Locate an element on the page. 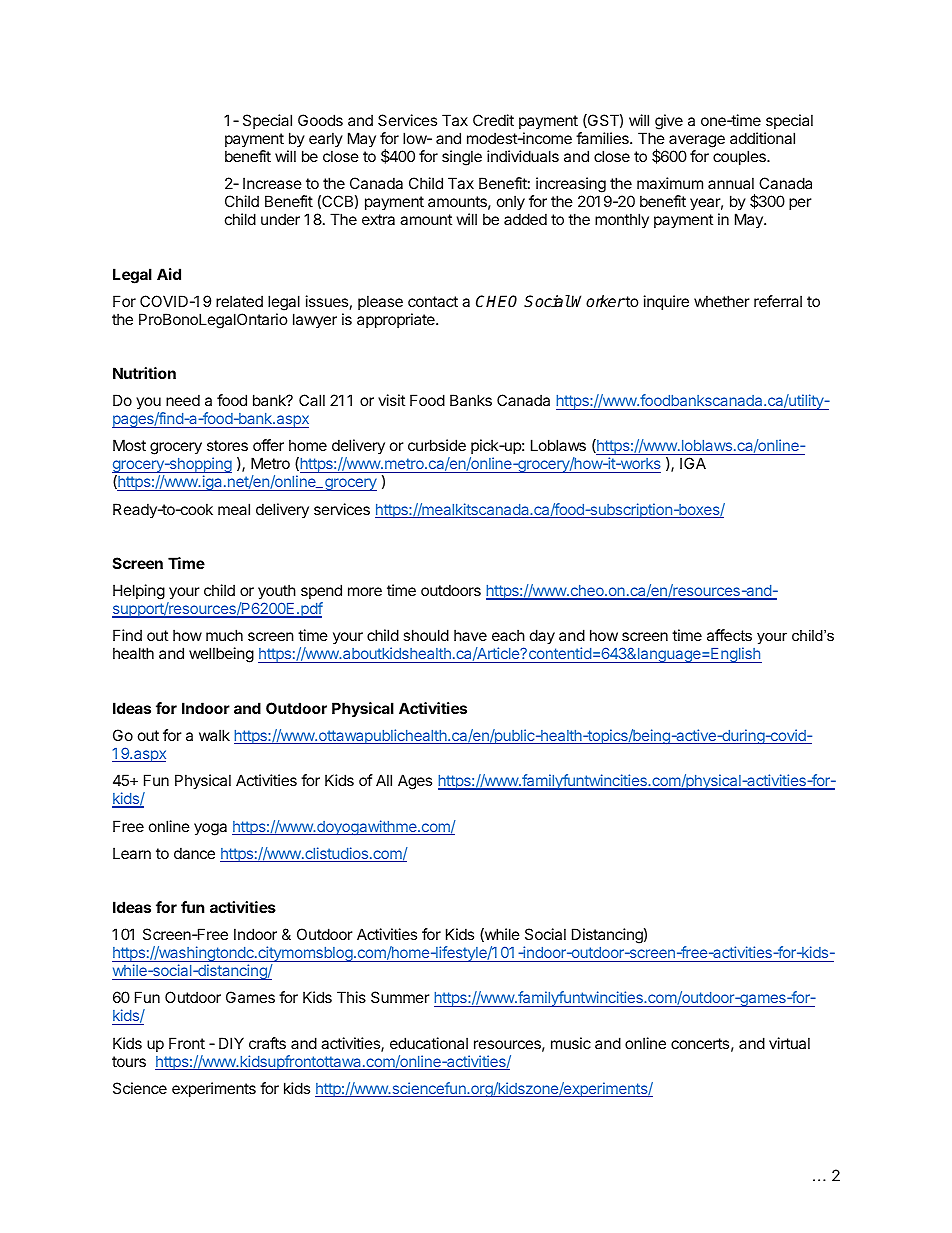 The image size is (952, 1233). much is located at coordinates (224, 635).
